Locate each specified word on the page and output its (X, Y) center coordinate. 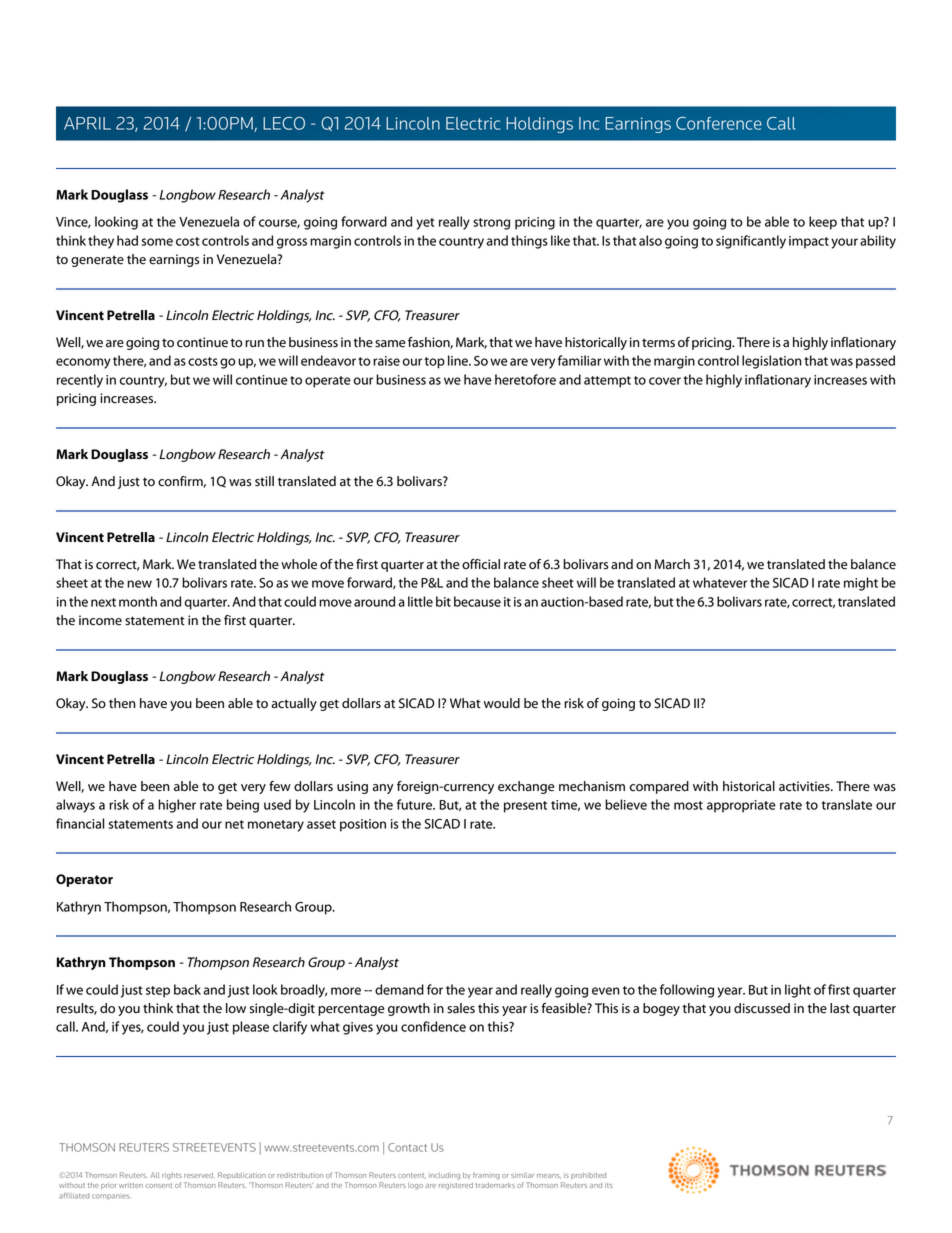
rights (172, 1176)
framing (486, 1176)
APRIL (87, 123)
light (798, 991)
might (861, 584)
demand (399, 989)
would (502, 703)
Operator (84, 880)
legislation (772, 362)
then (122, 703)
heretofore (525, 379)
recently (80, 381)
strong (491, 224)
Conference (719, 123)
